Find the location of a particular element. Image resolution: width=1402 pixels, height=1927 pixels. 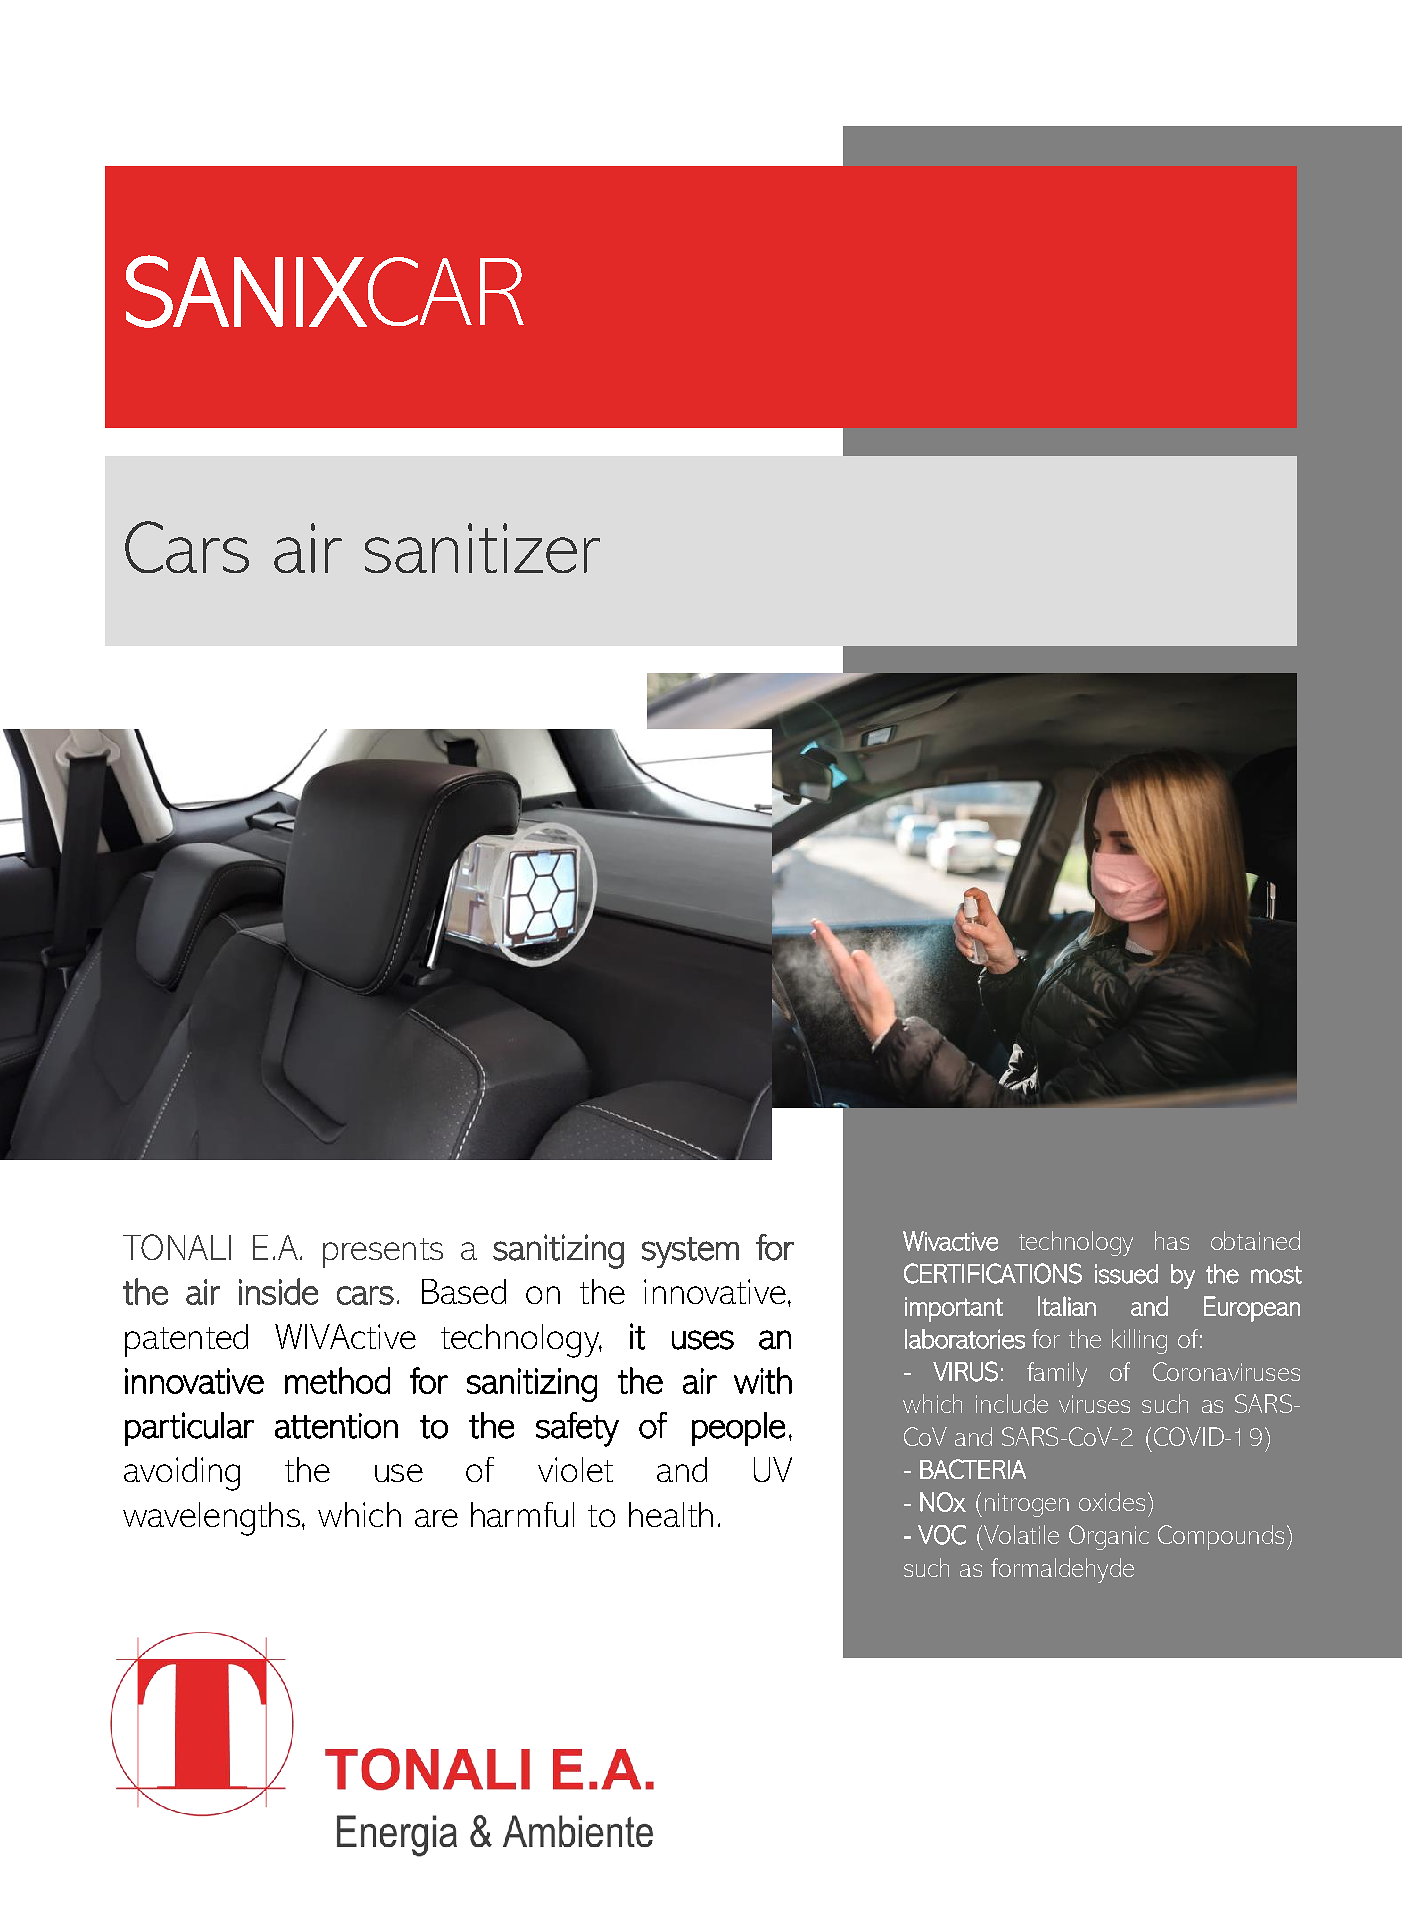

presents is located at coordinates (383, 1253).
